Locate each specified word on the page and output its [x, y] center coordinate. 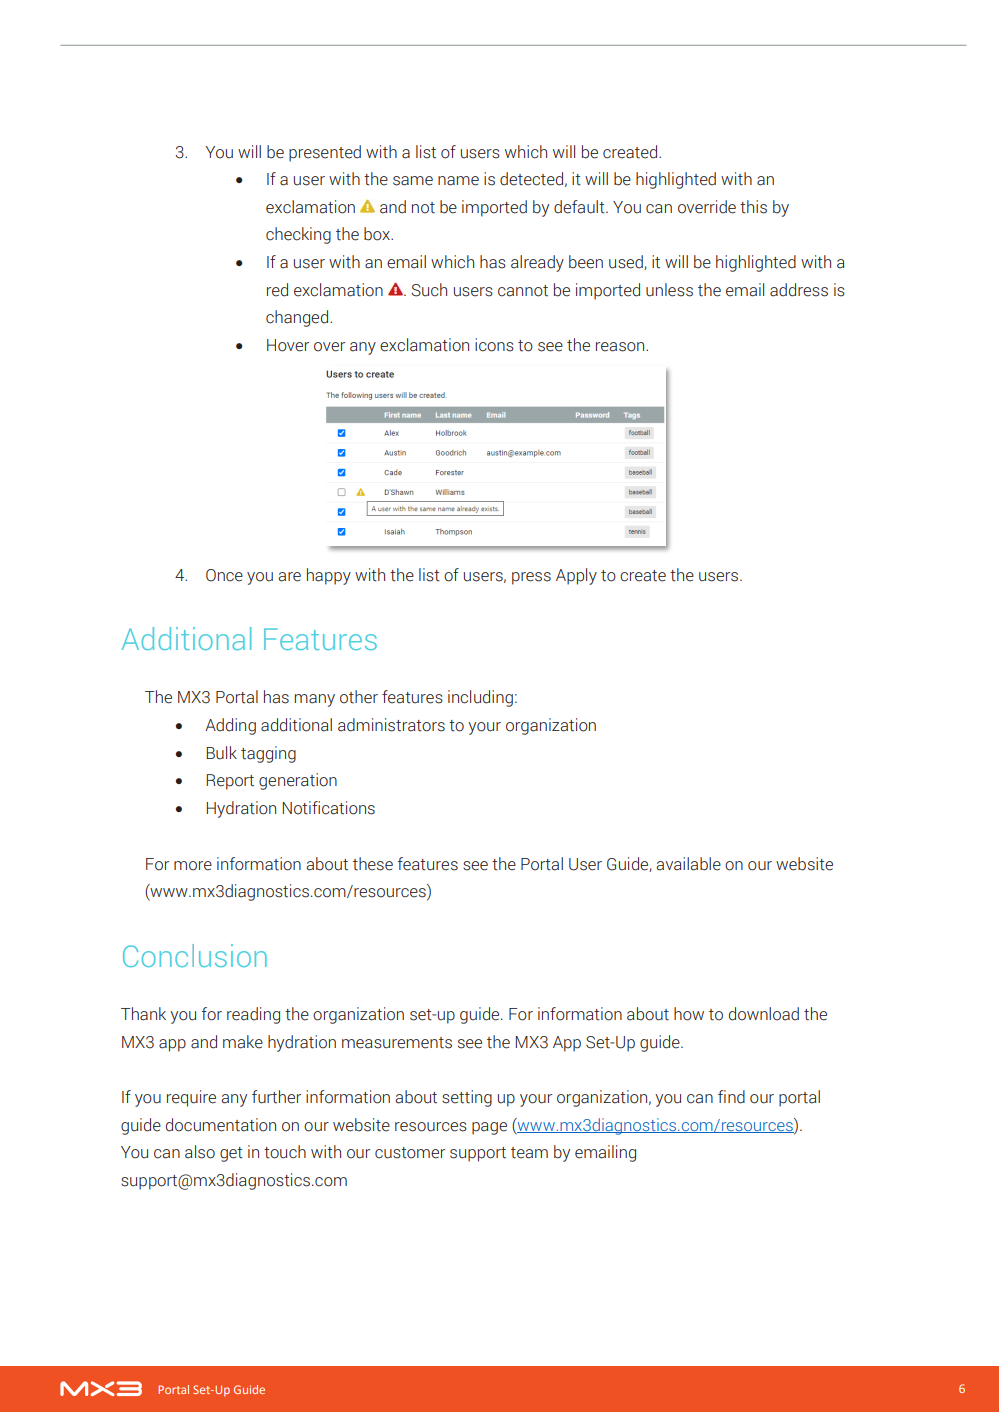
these [373, 864]
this [753, 207]
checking [298, 235]
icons [494, 345]
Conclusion [195, 955]
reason [621, 347]
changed [298, 318]
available [688, 864]
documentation [221, 1125]
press [531, 578]
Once [224, 575]
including [480, 698]
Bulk [222, 753]
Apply [576, 576]
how [689, 1014]
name [458, 181]
